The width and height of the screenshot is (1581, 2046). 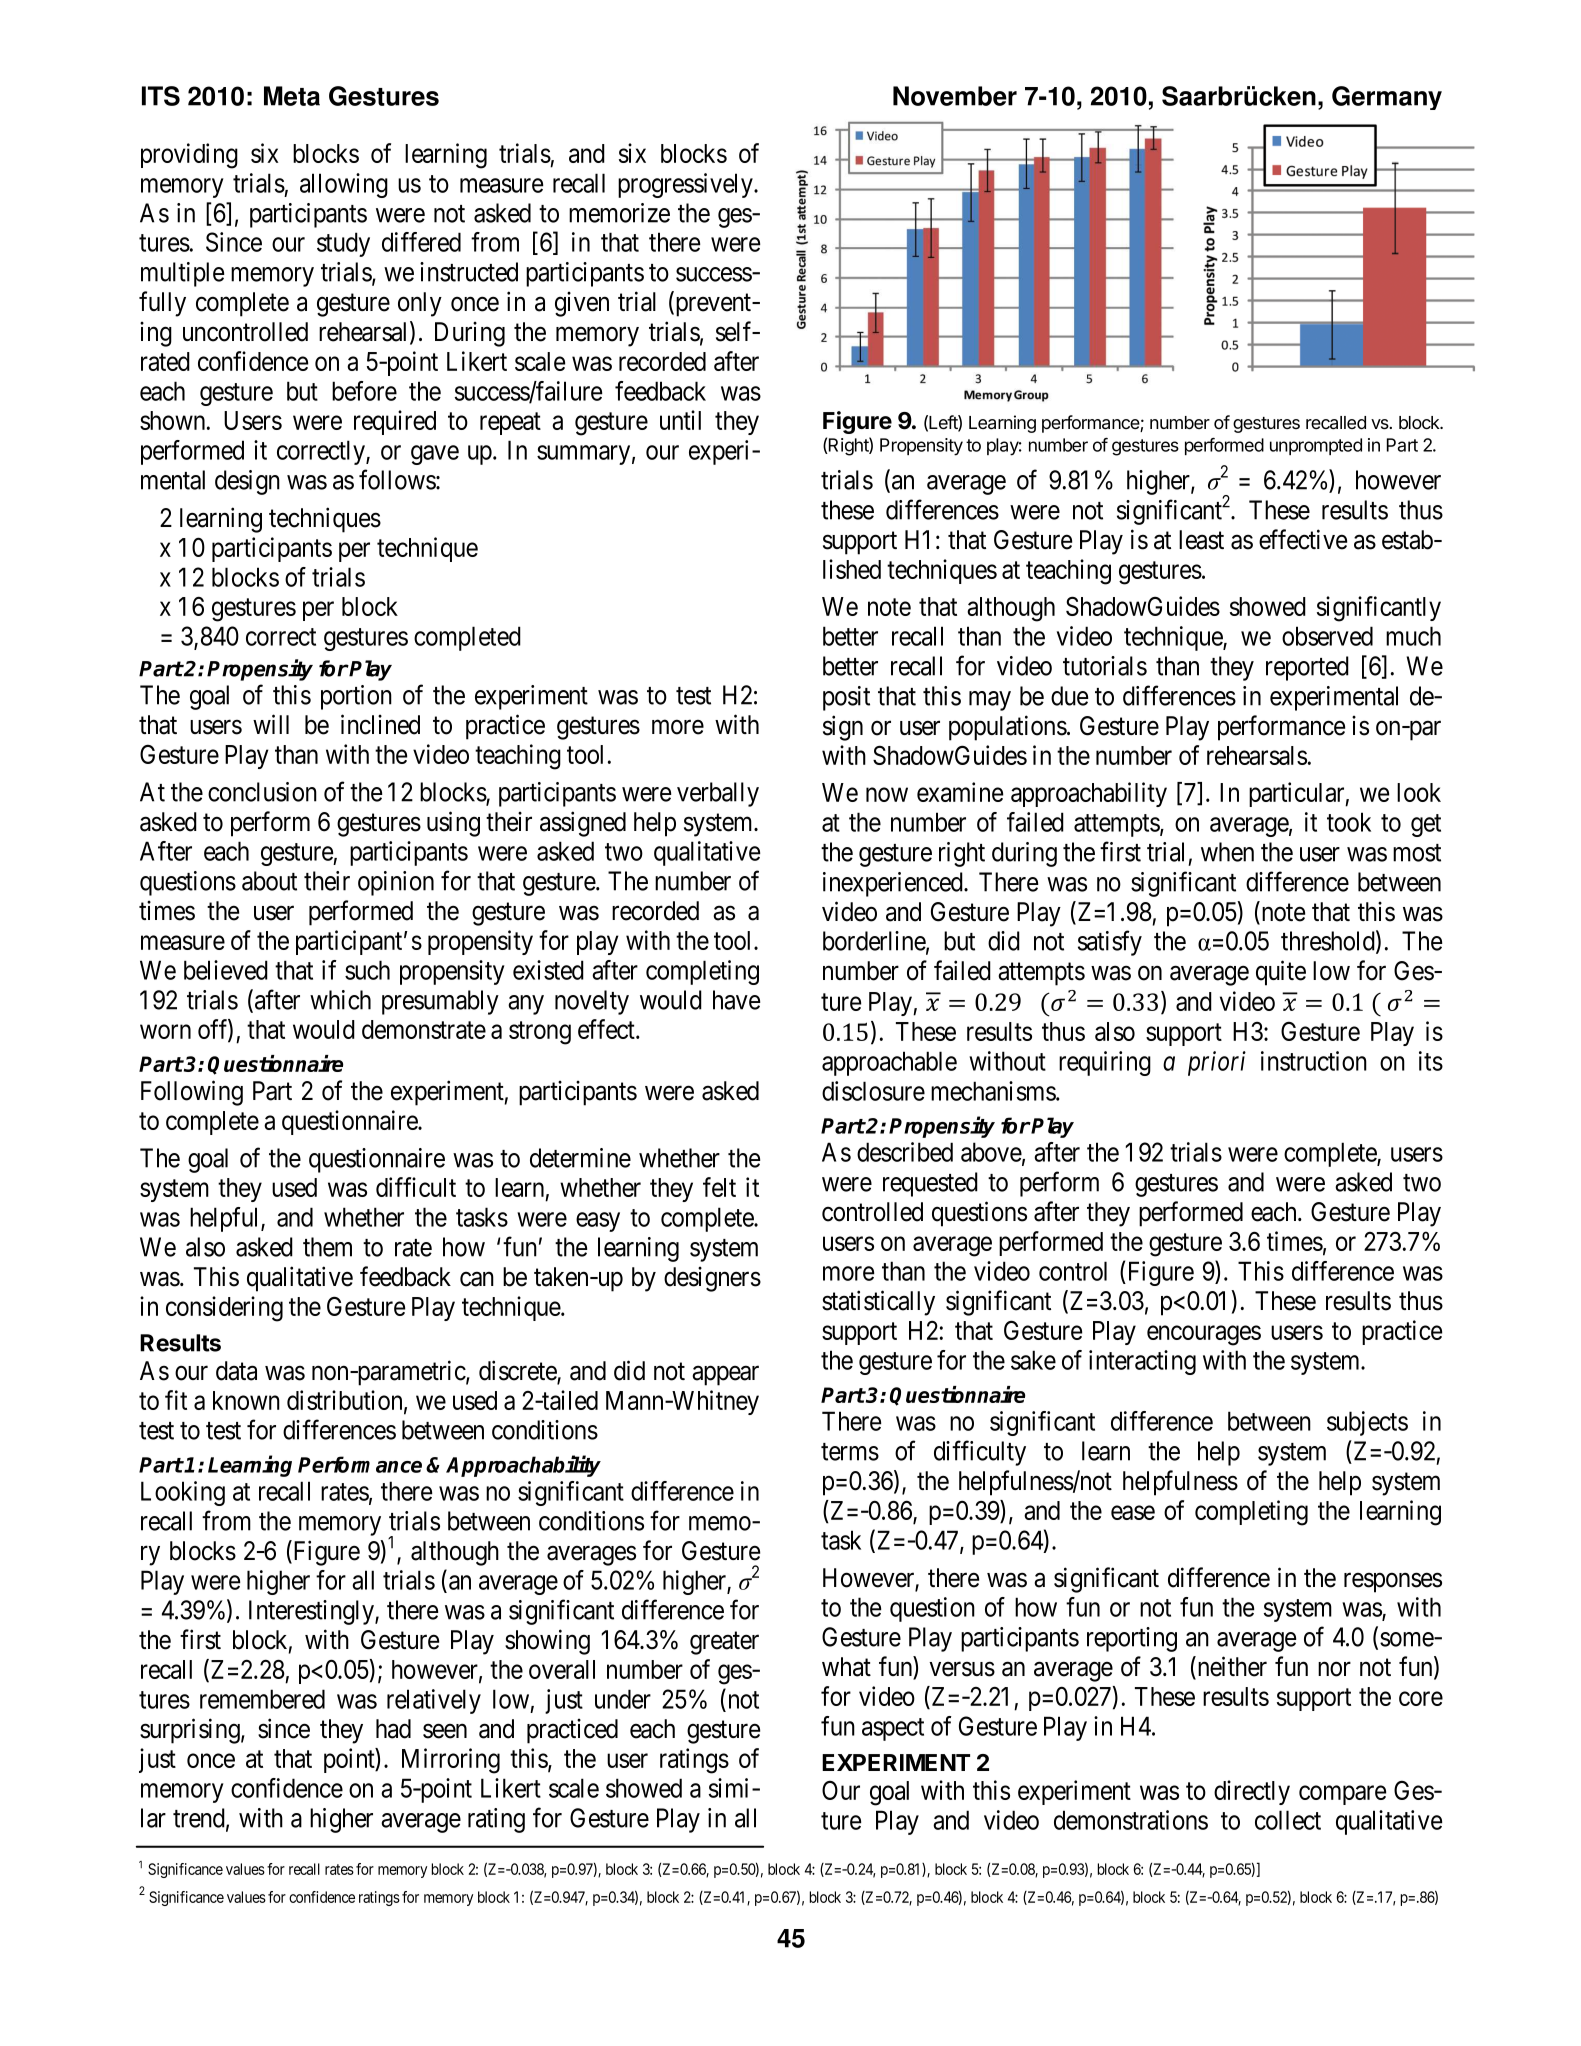 What do you see at coordinates (1281, 973) in the screenshot?
I see `quite` at bounding box center [1281, 973].
